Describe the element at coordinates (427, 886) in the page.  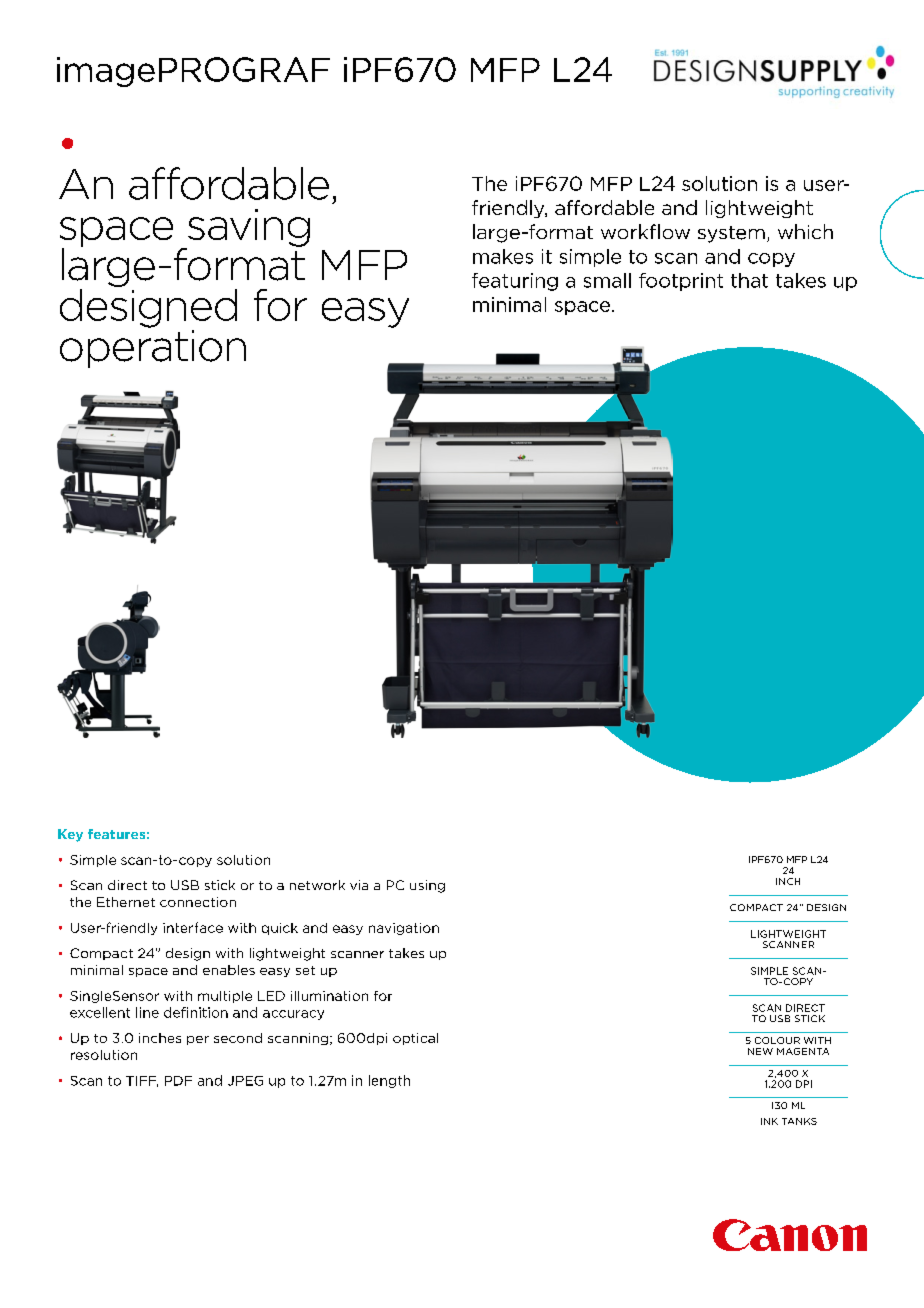
I see `using` at that location.
